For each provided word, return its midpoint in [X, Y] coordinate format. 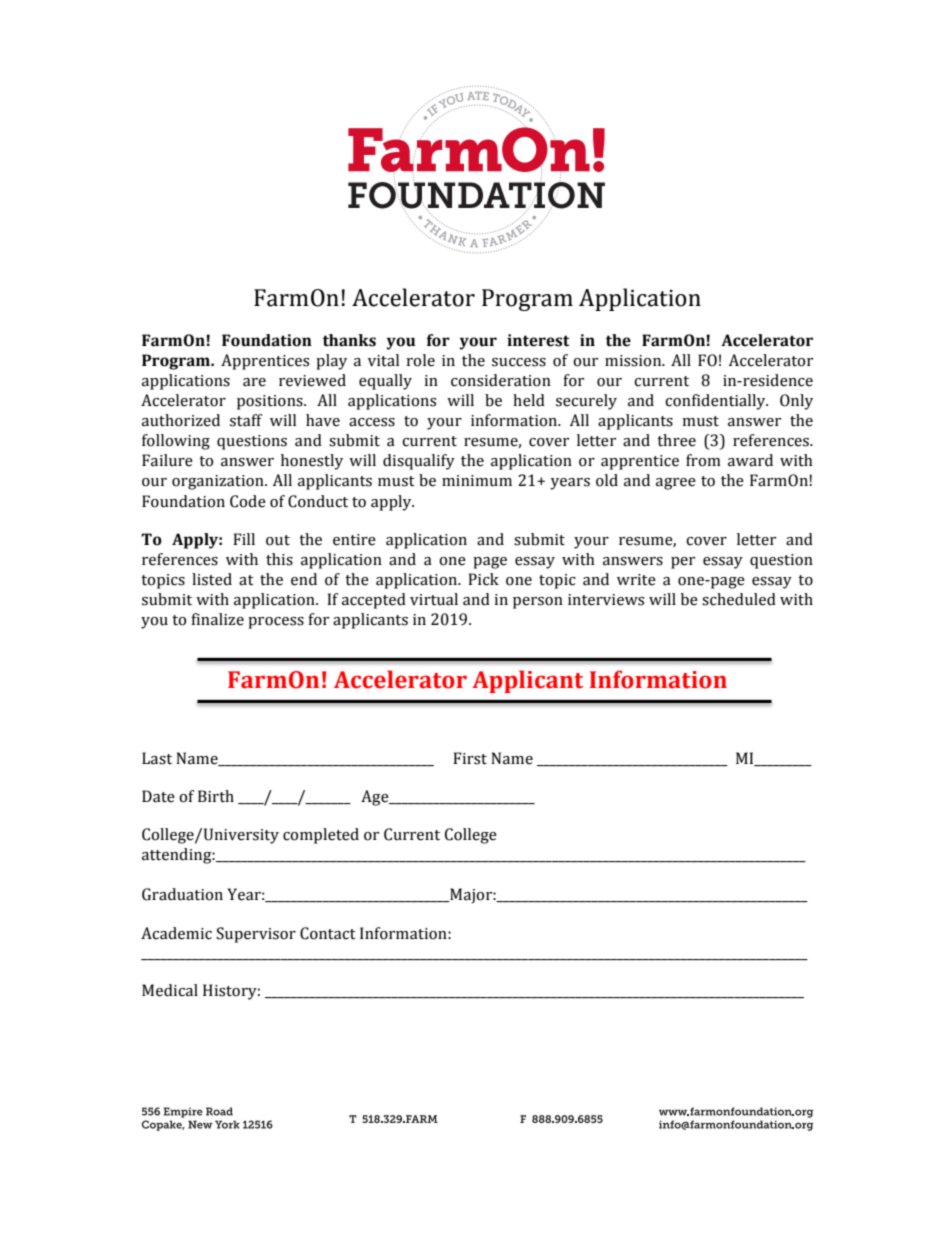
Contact [328, 933]
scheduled [739, 599]
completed [321, 836]
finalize [217, 619]
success [519, 362]
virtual [434, 599]
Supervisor [256, 935]
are [254, 382]
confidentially [716, 402]
